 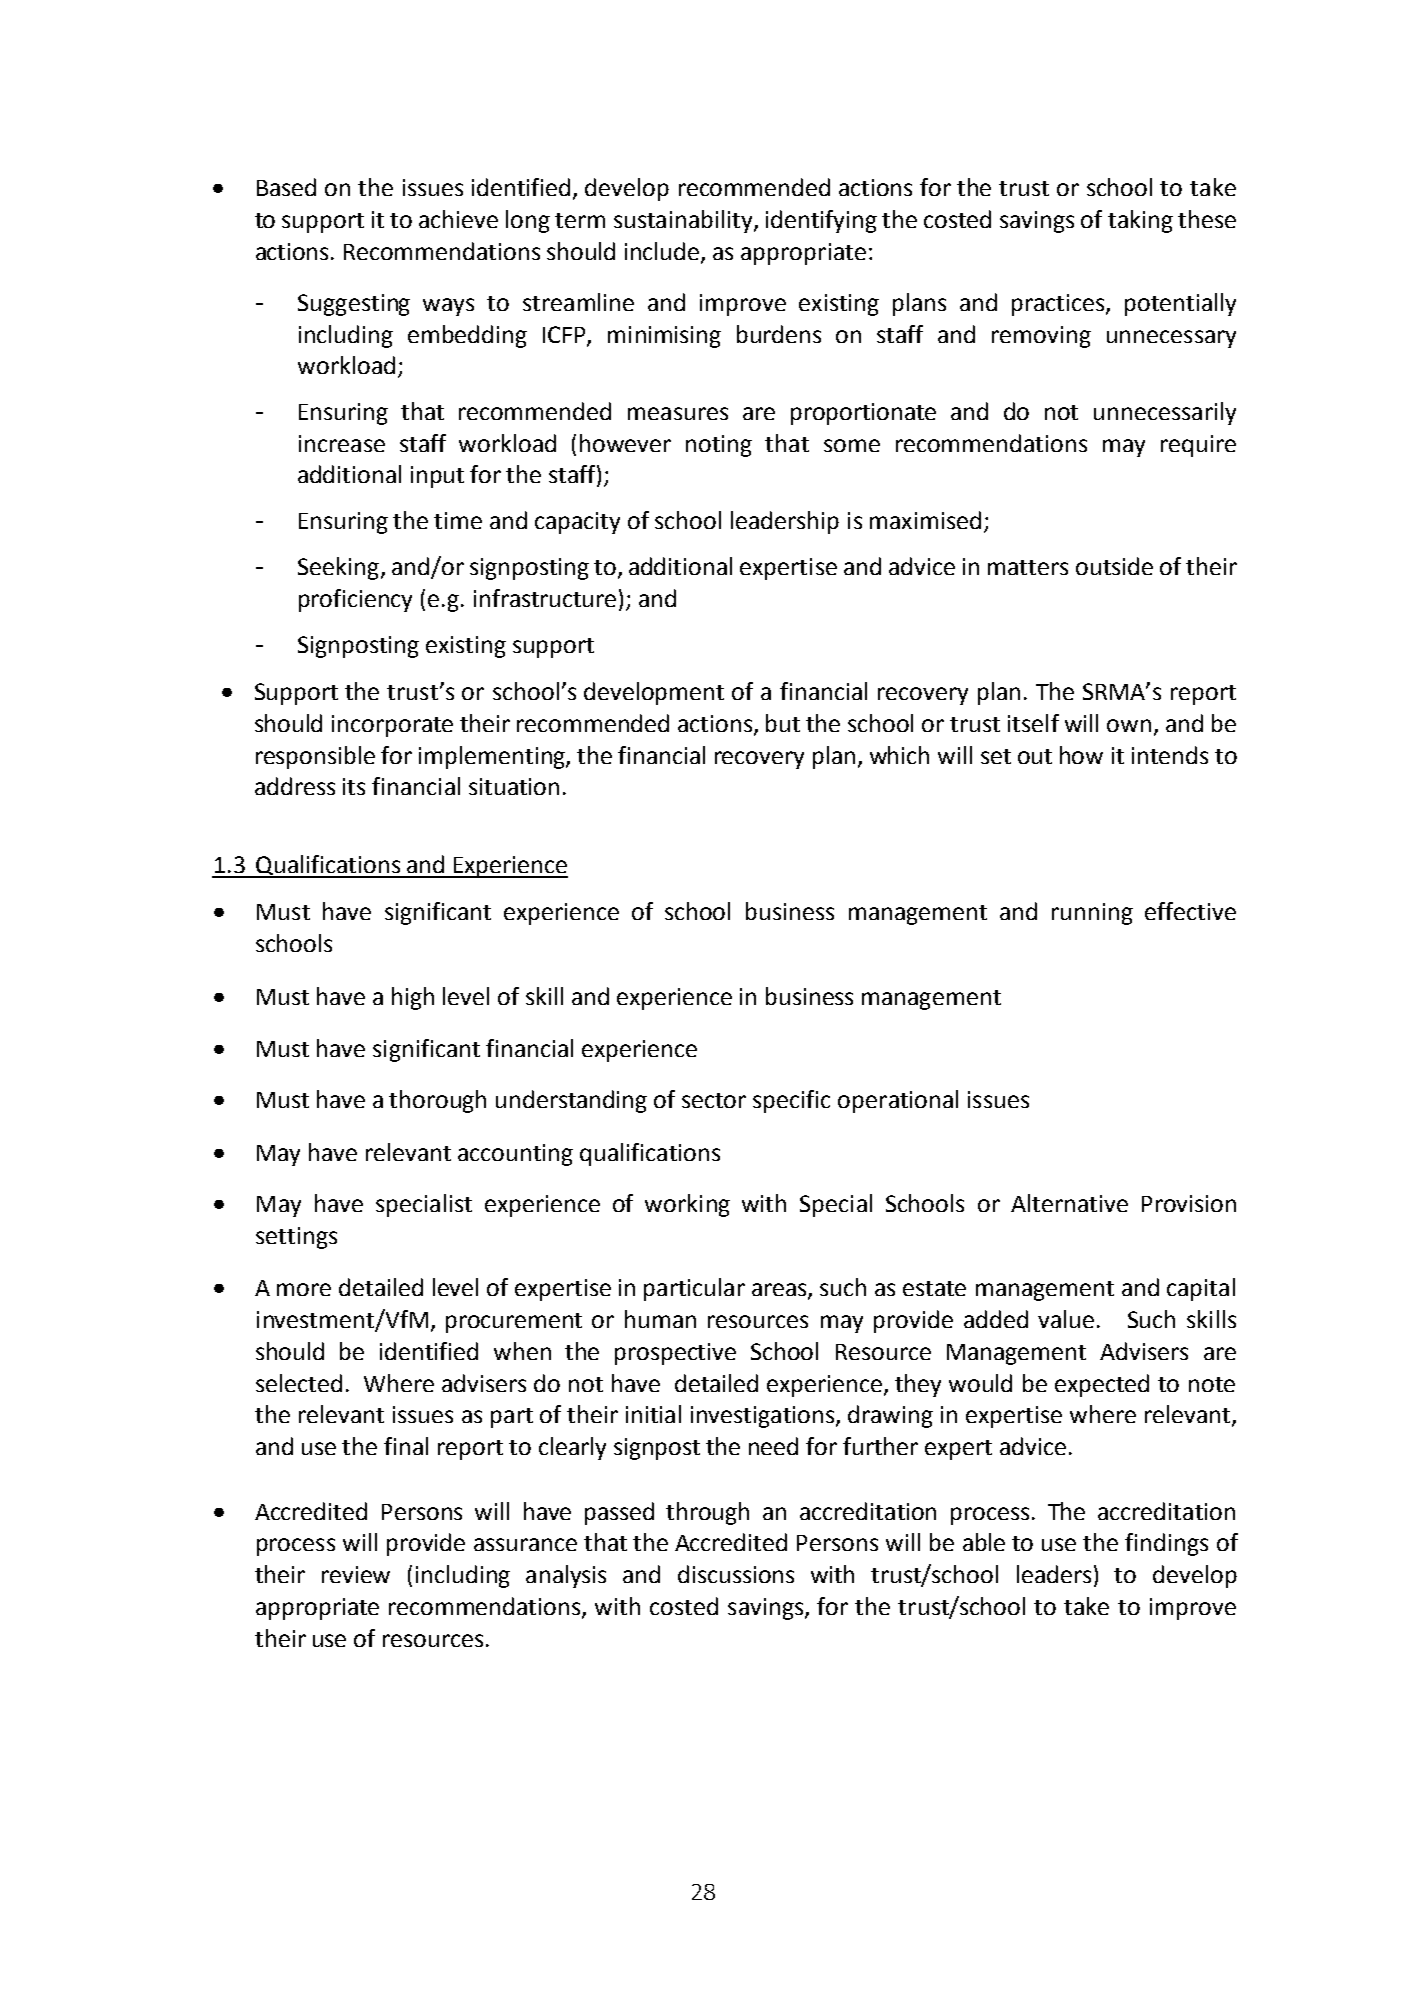 What do you see at coordinates (356, 1574) in the screenshot?
I see `review` at bounding box center [356, 1574].
